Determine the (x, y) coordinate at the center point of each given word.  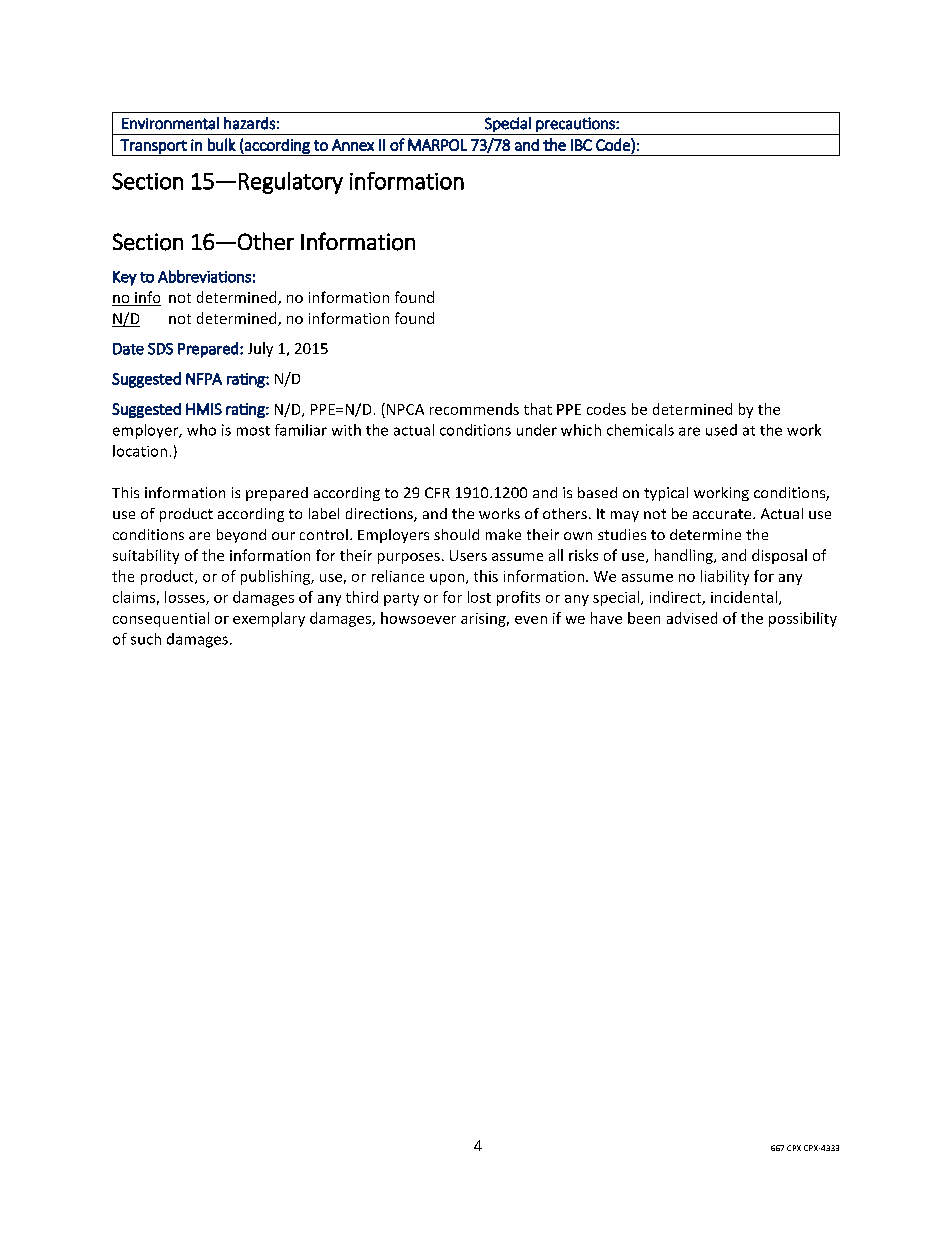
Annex (353, 145)
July (260, 349)
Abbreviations (204, 276)
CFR (437, 492)
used (721, 430)
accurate (723, 514)
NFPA (204, 379)
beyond (241, 536)
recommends (474, 409)
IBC (581, 145)
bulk (222, 144)
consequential (161, 619)
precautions (576, 124)
